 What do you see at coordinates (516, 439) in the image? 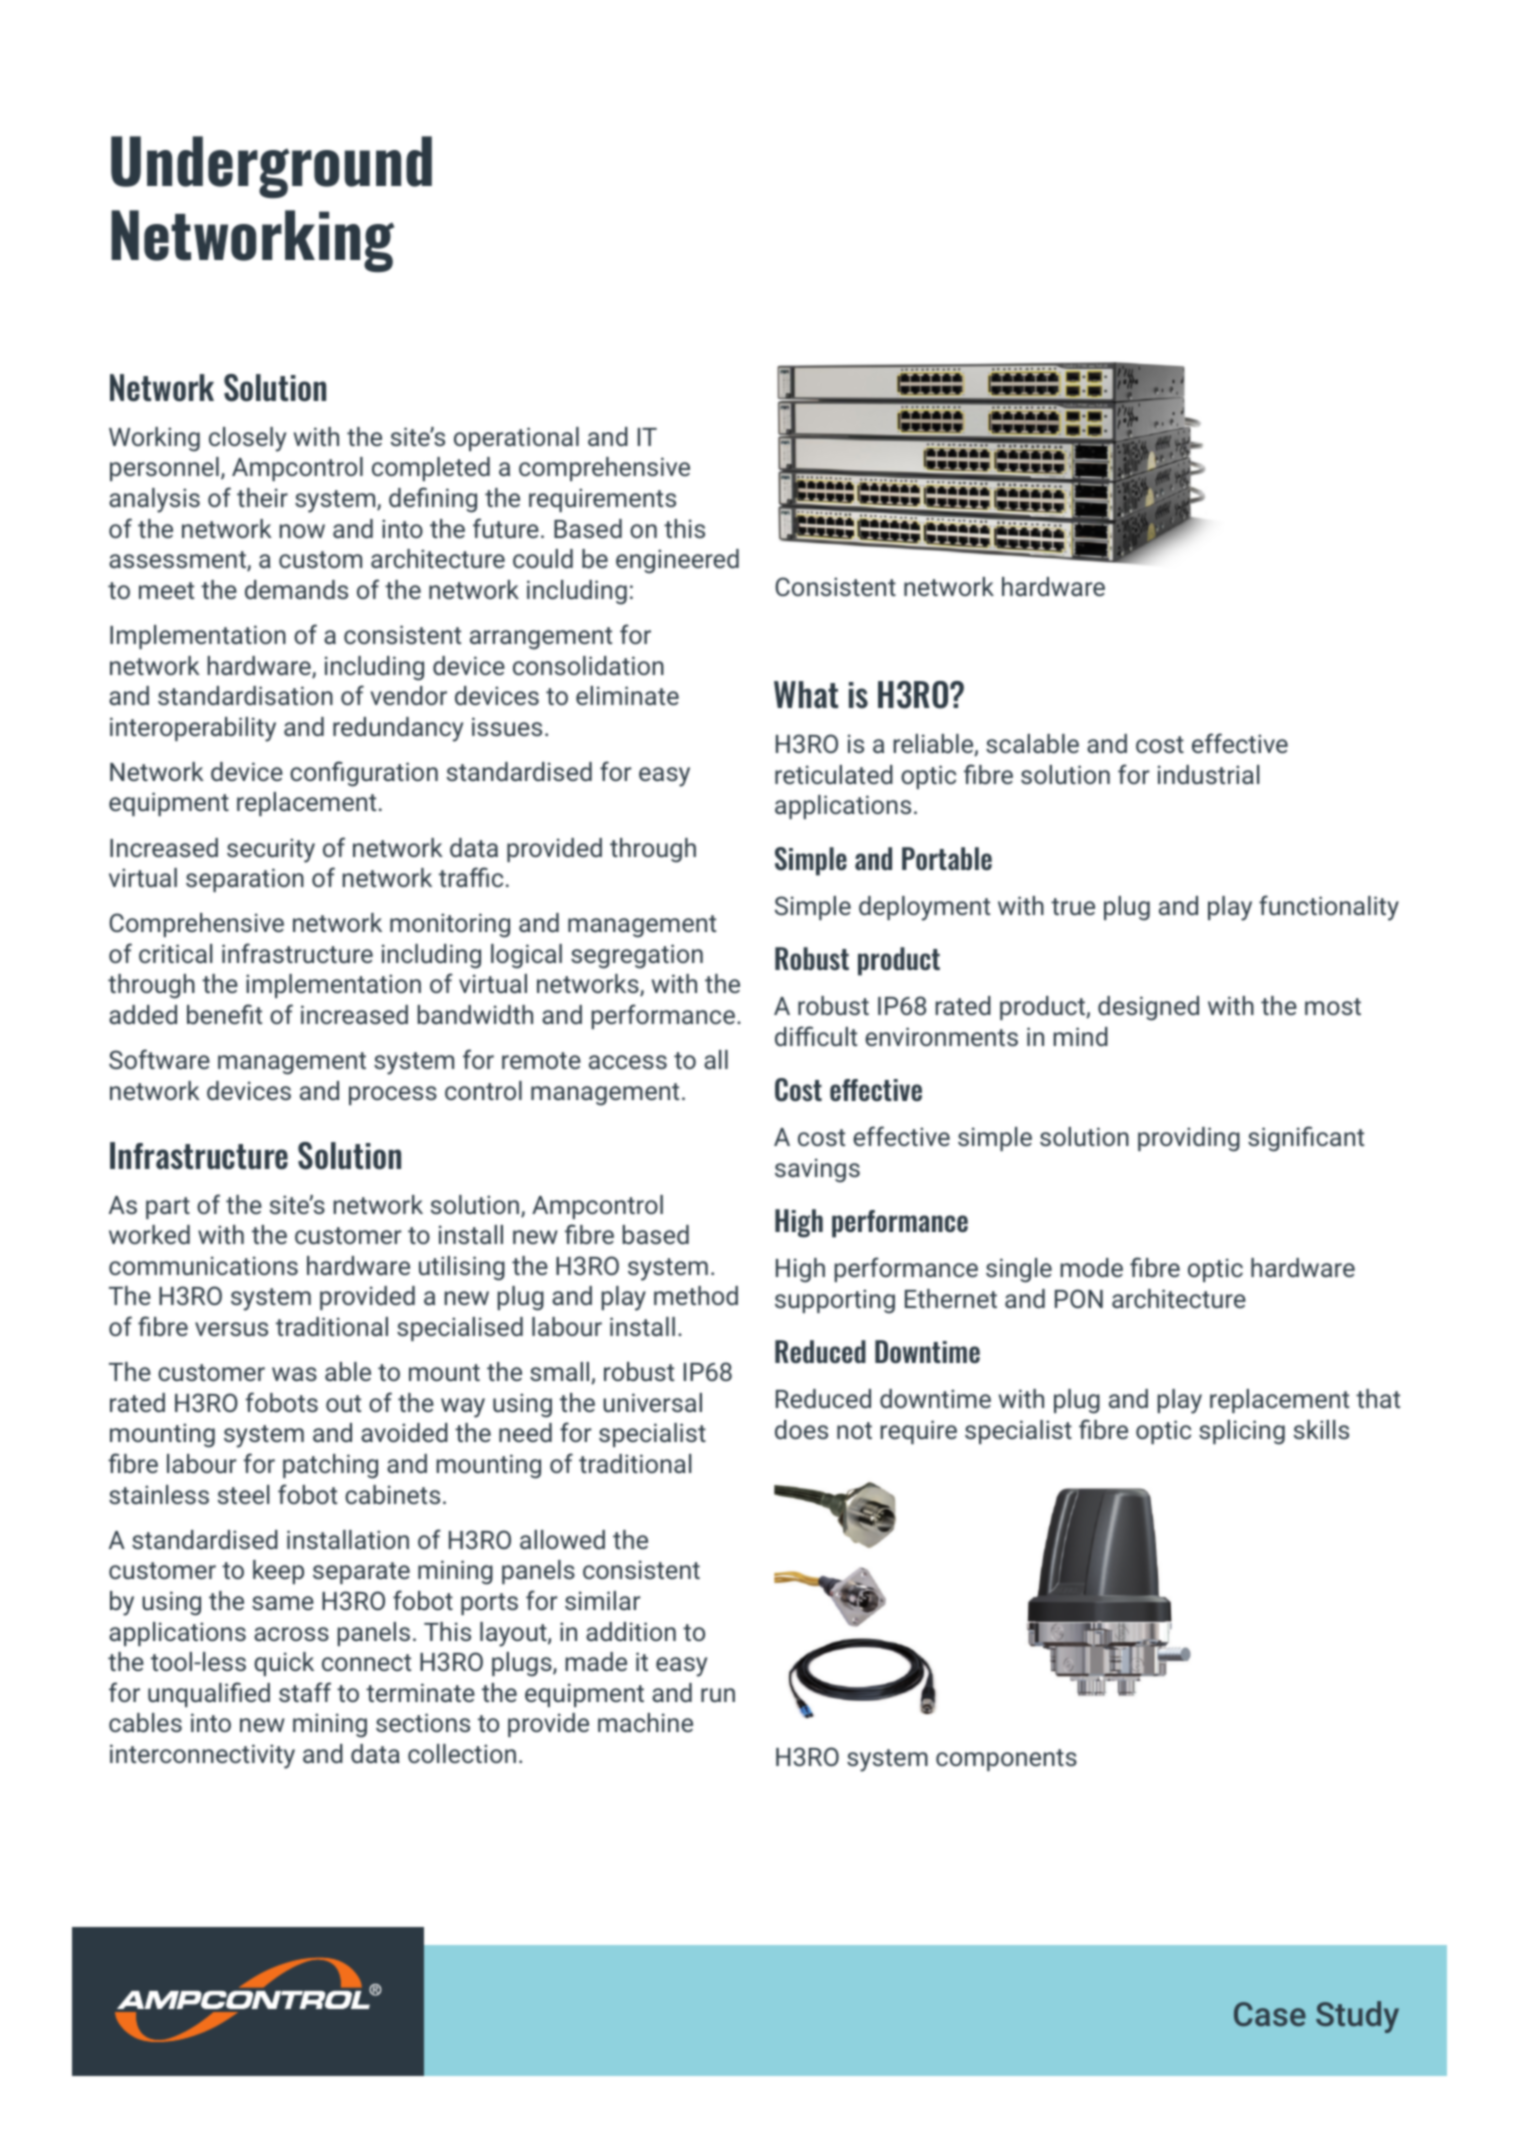
I see `operational` at bounding box center [516, 439].
